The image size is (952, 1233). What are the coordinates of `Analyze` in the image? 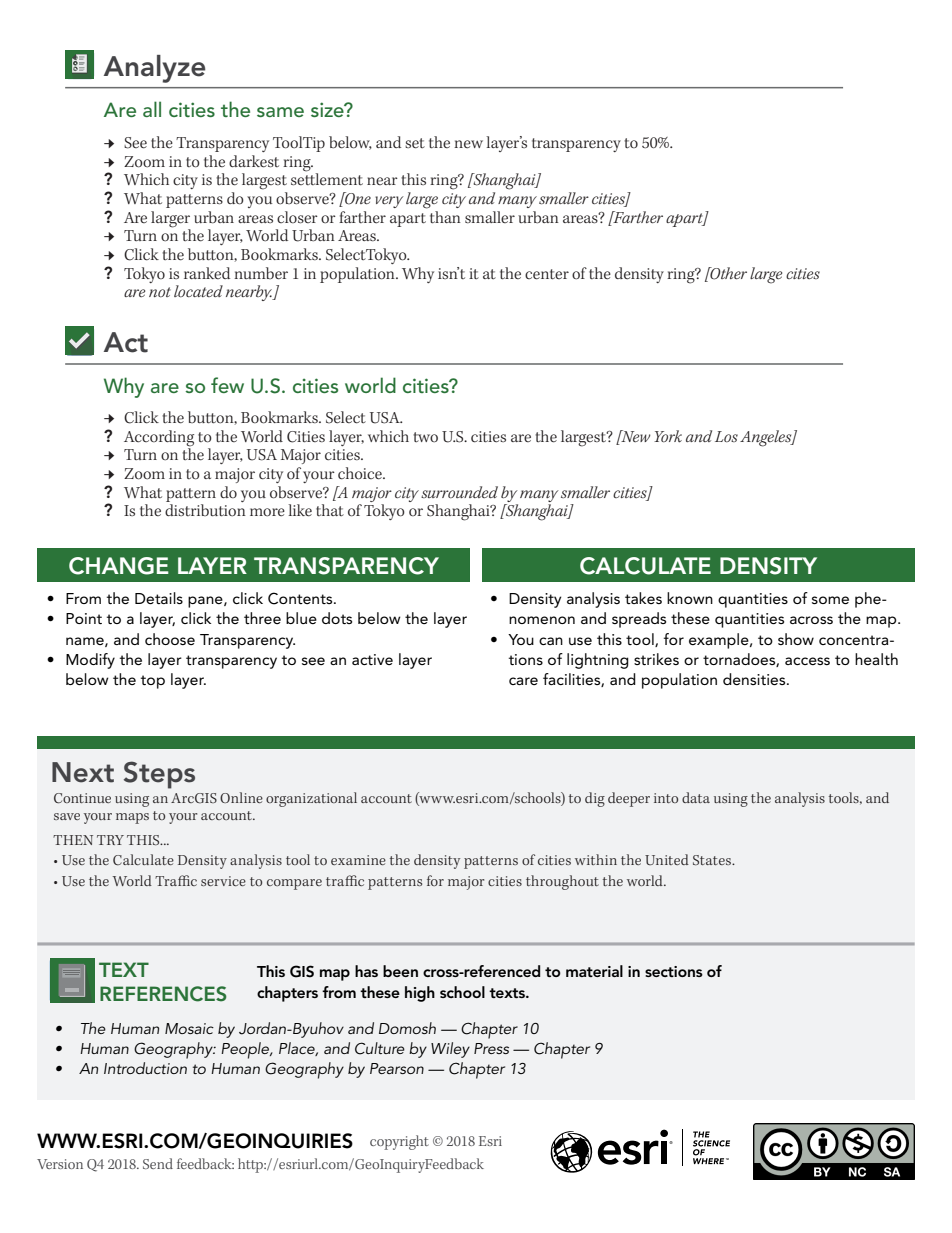 It's located at (155, 69).
